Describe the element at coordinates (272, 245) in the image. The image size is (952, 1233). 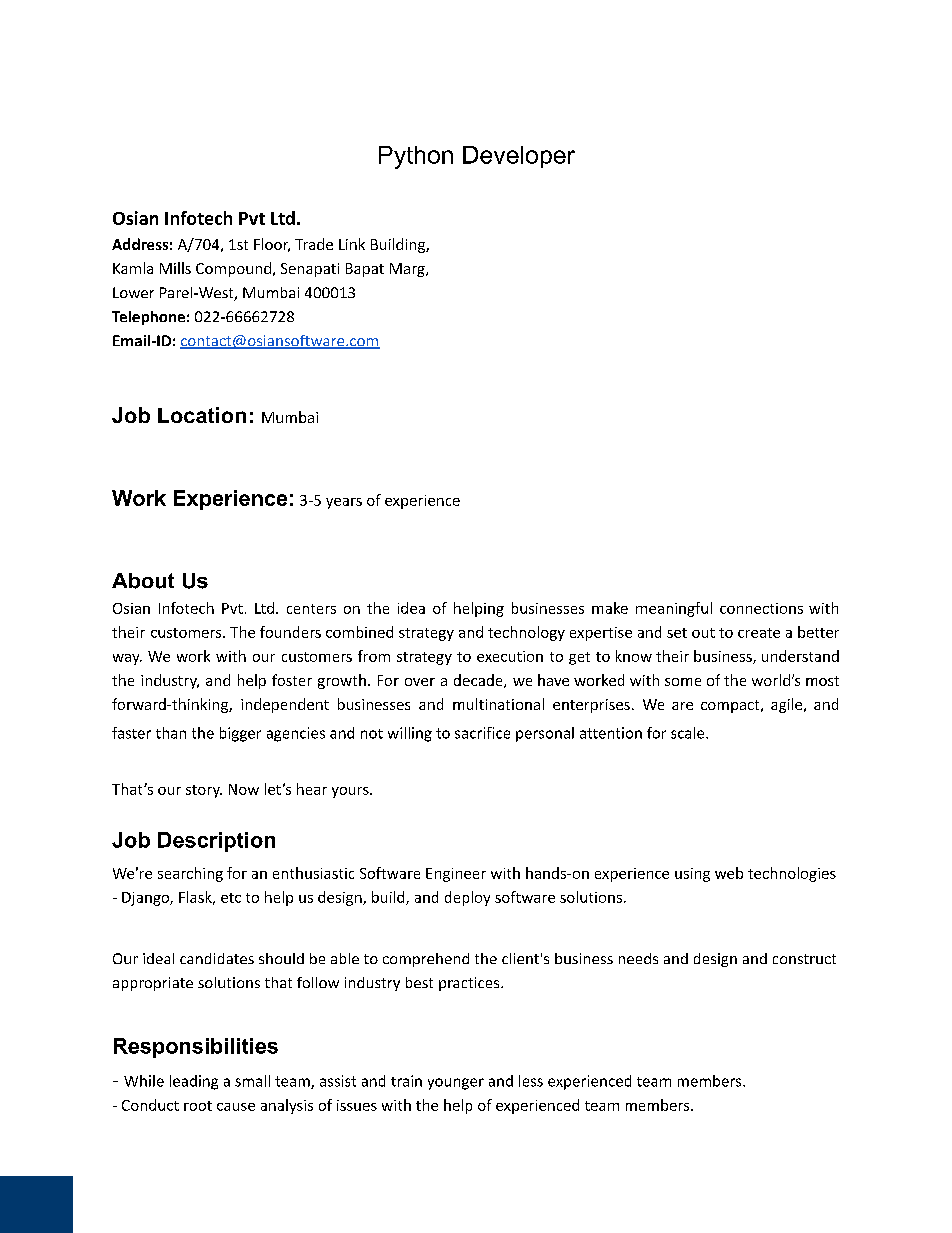
I see `Floor` at that location.
